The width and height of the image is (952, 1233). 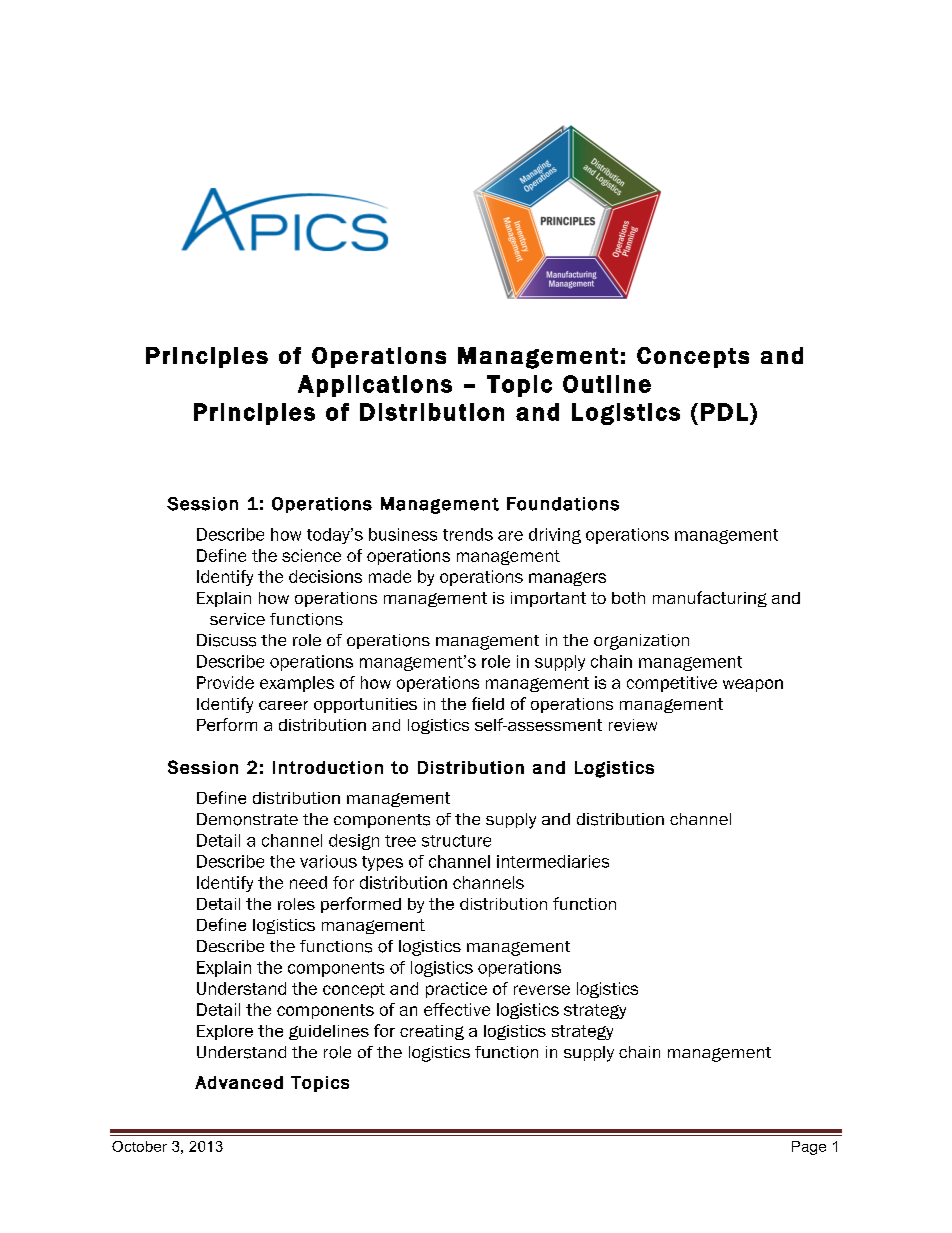 I want to click on Advanced, so click(x=239, y=1082).
